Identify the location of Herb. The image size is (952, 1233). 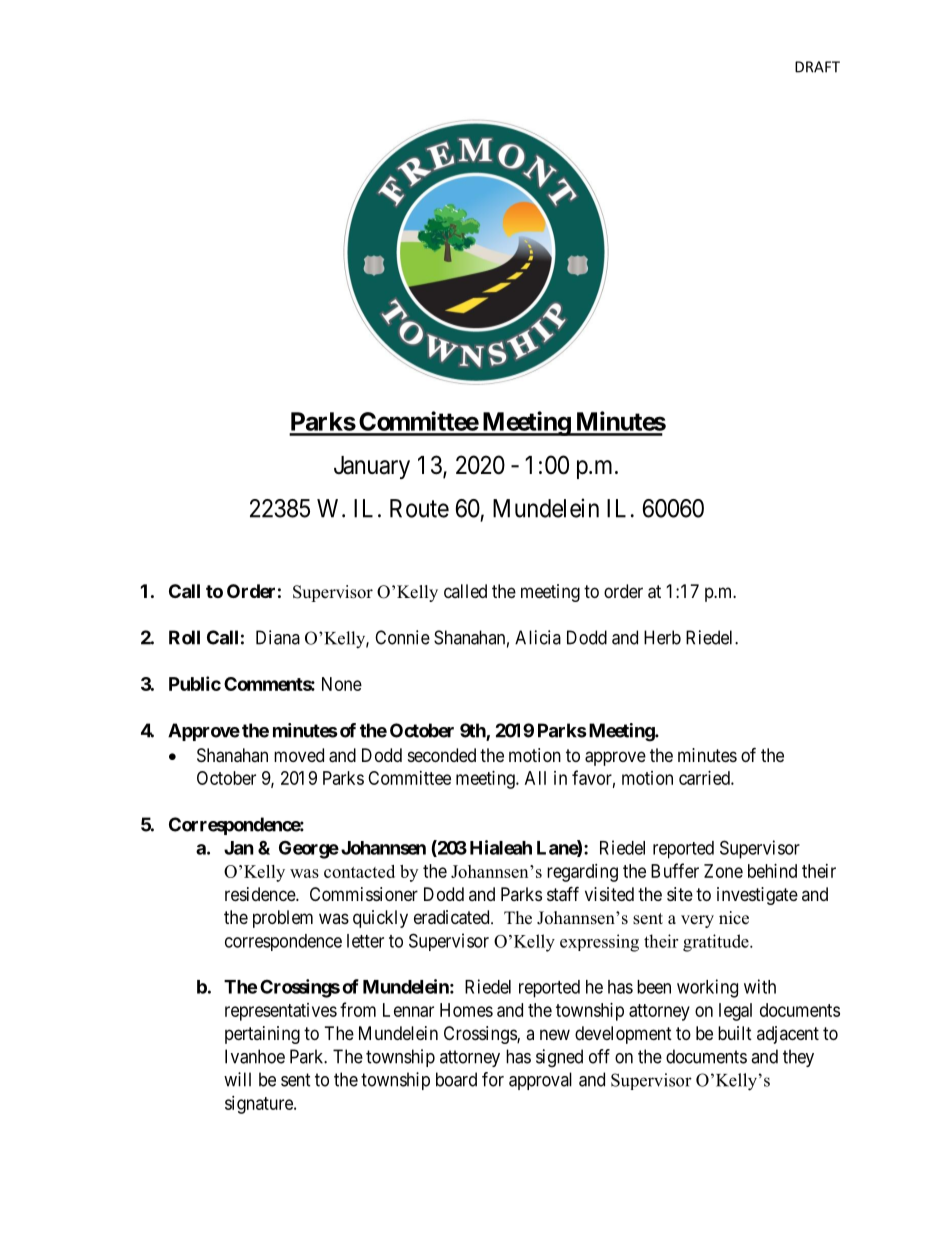
(662, 637).
